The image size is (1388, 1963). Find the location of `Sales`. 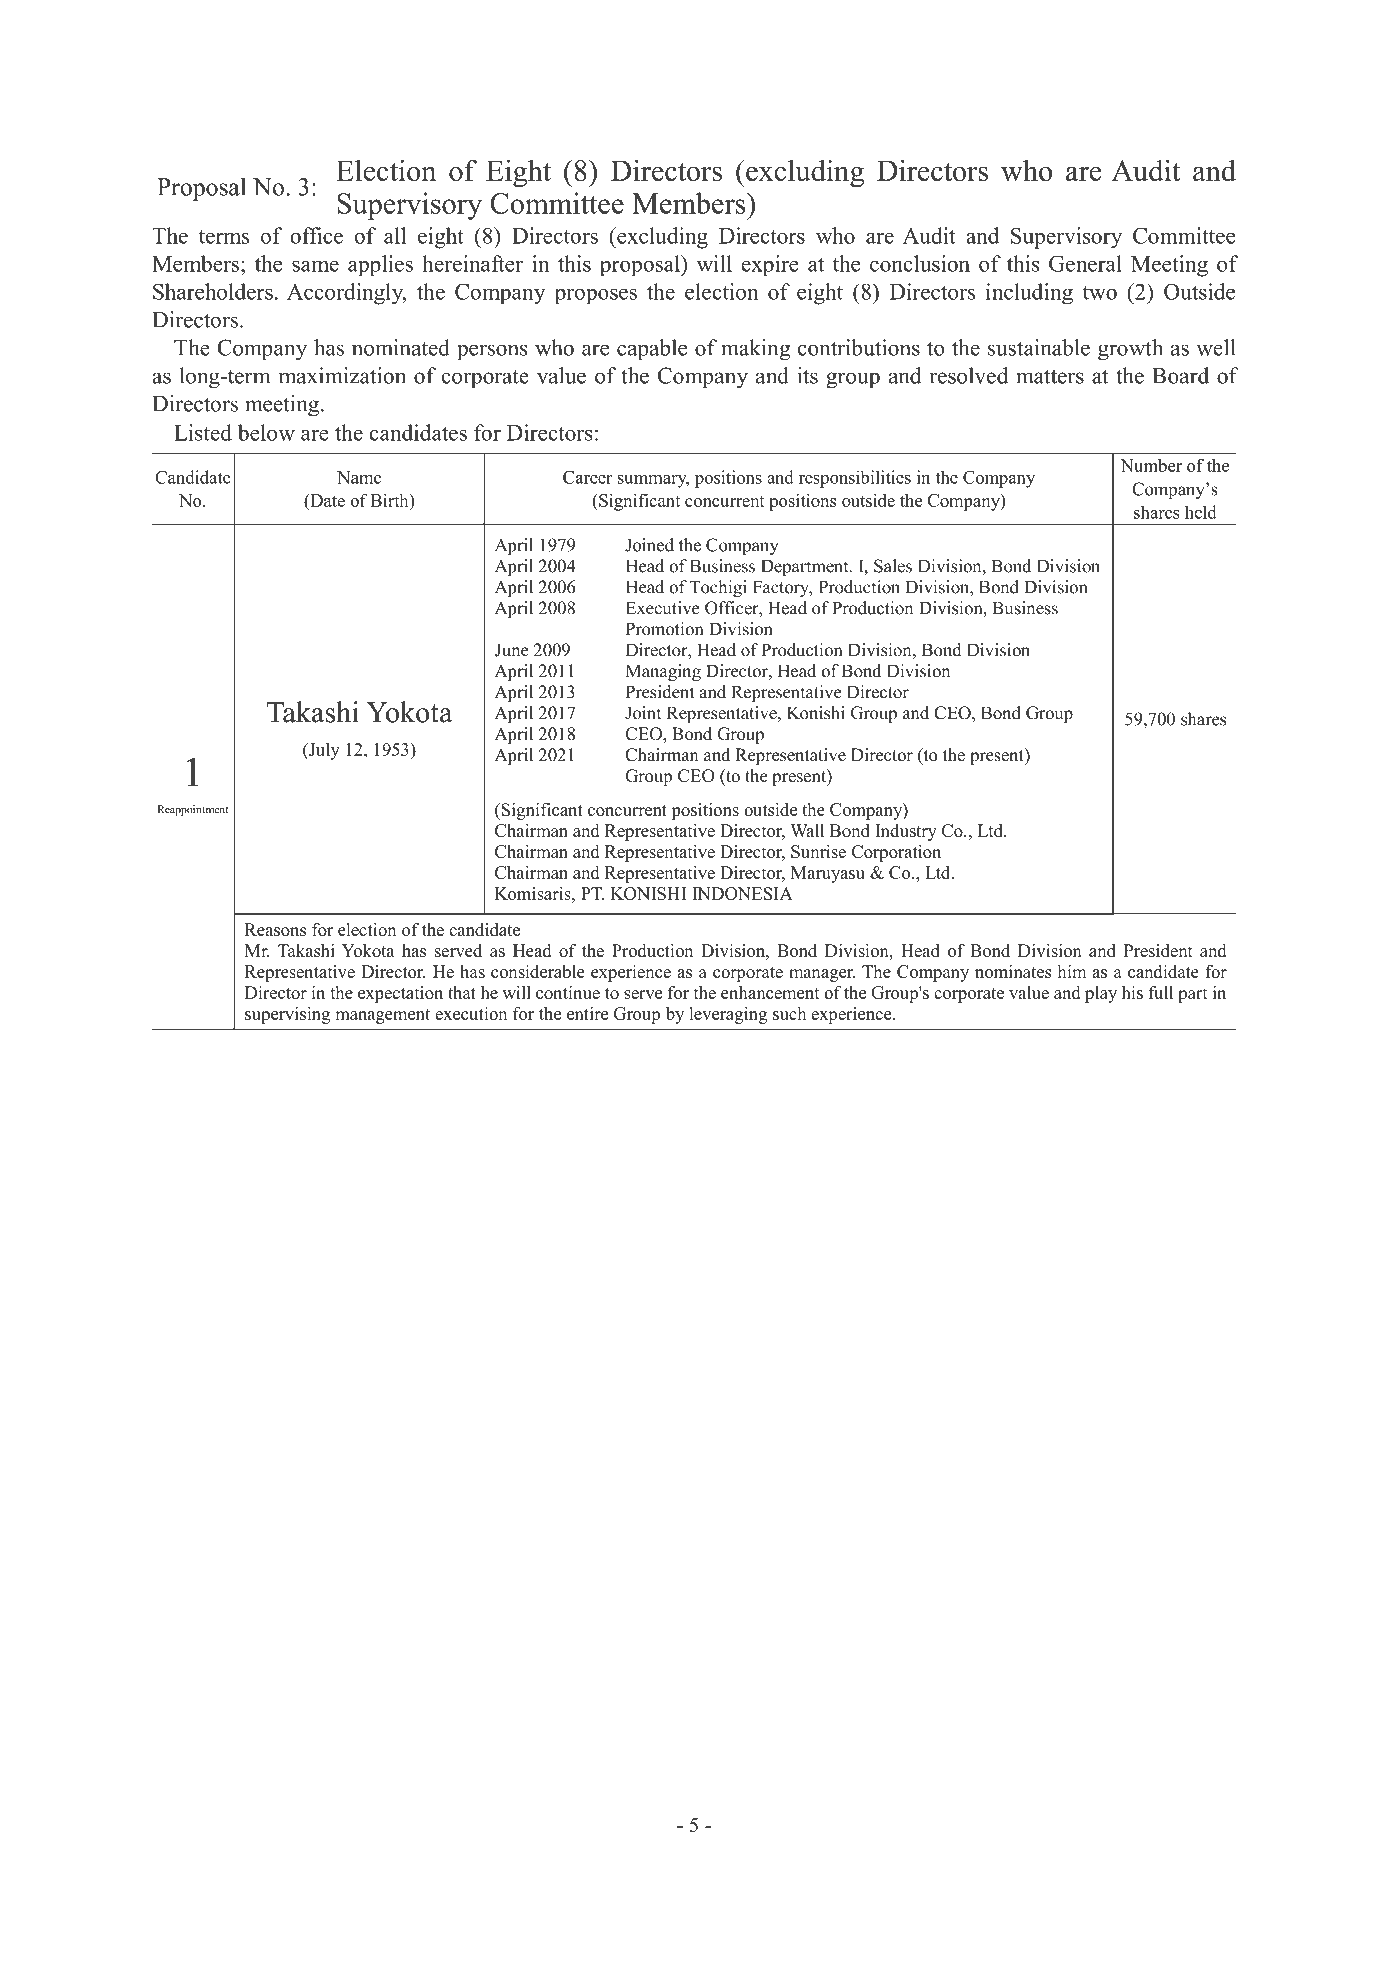

Sales is located at coordinates (893, 566).
